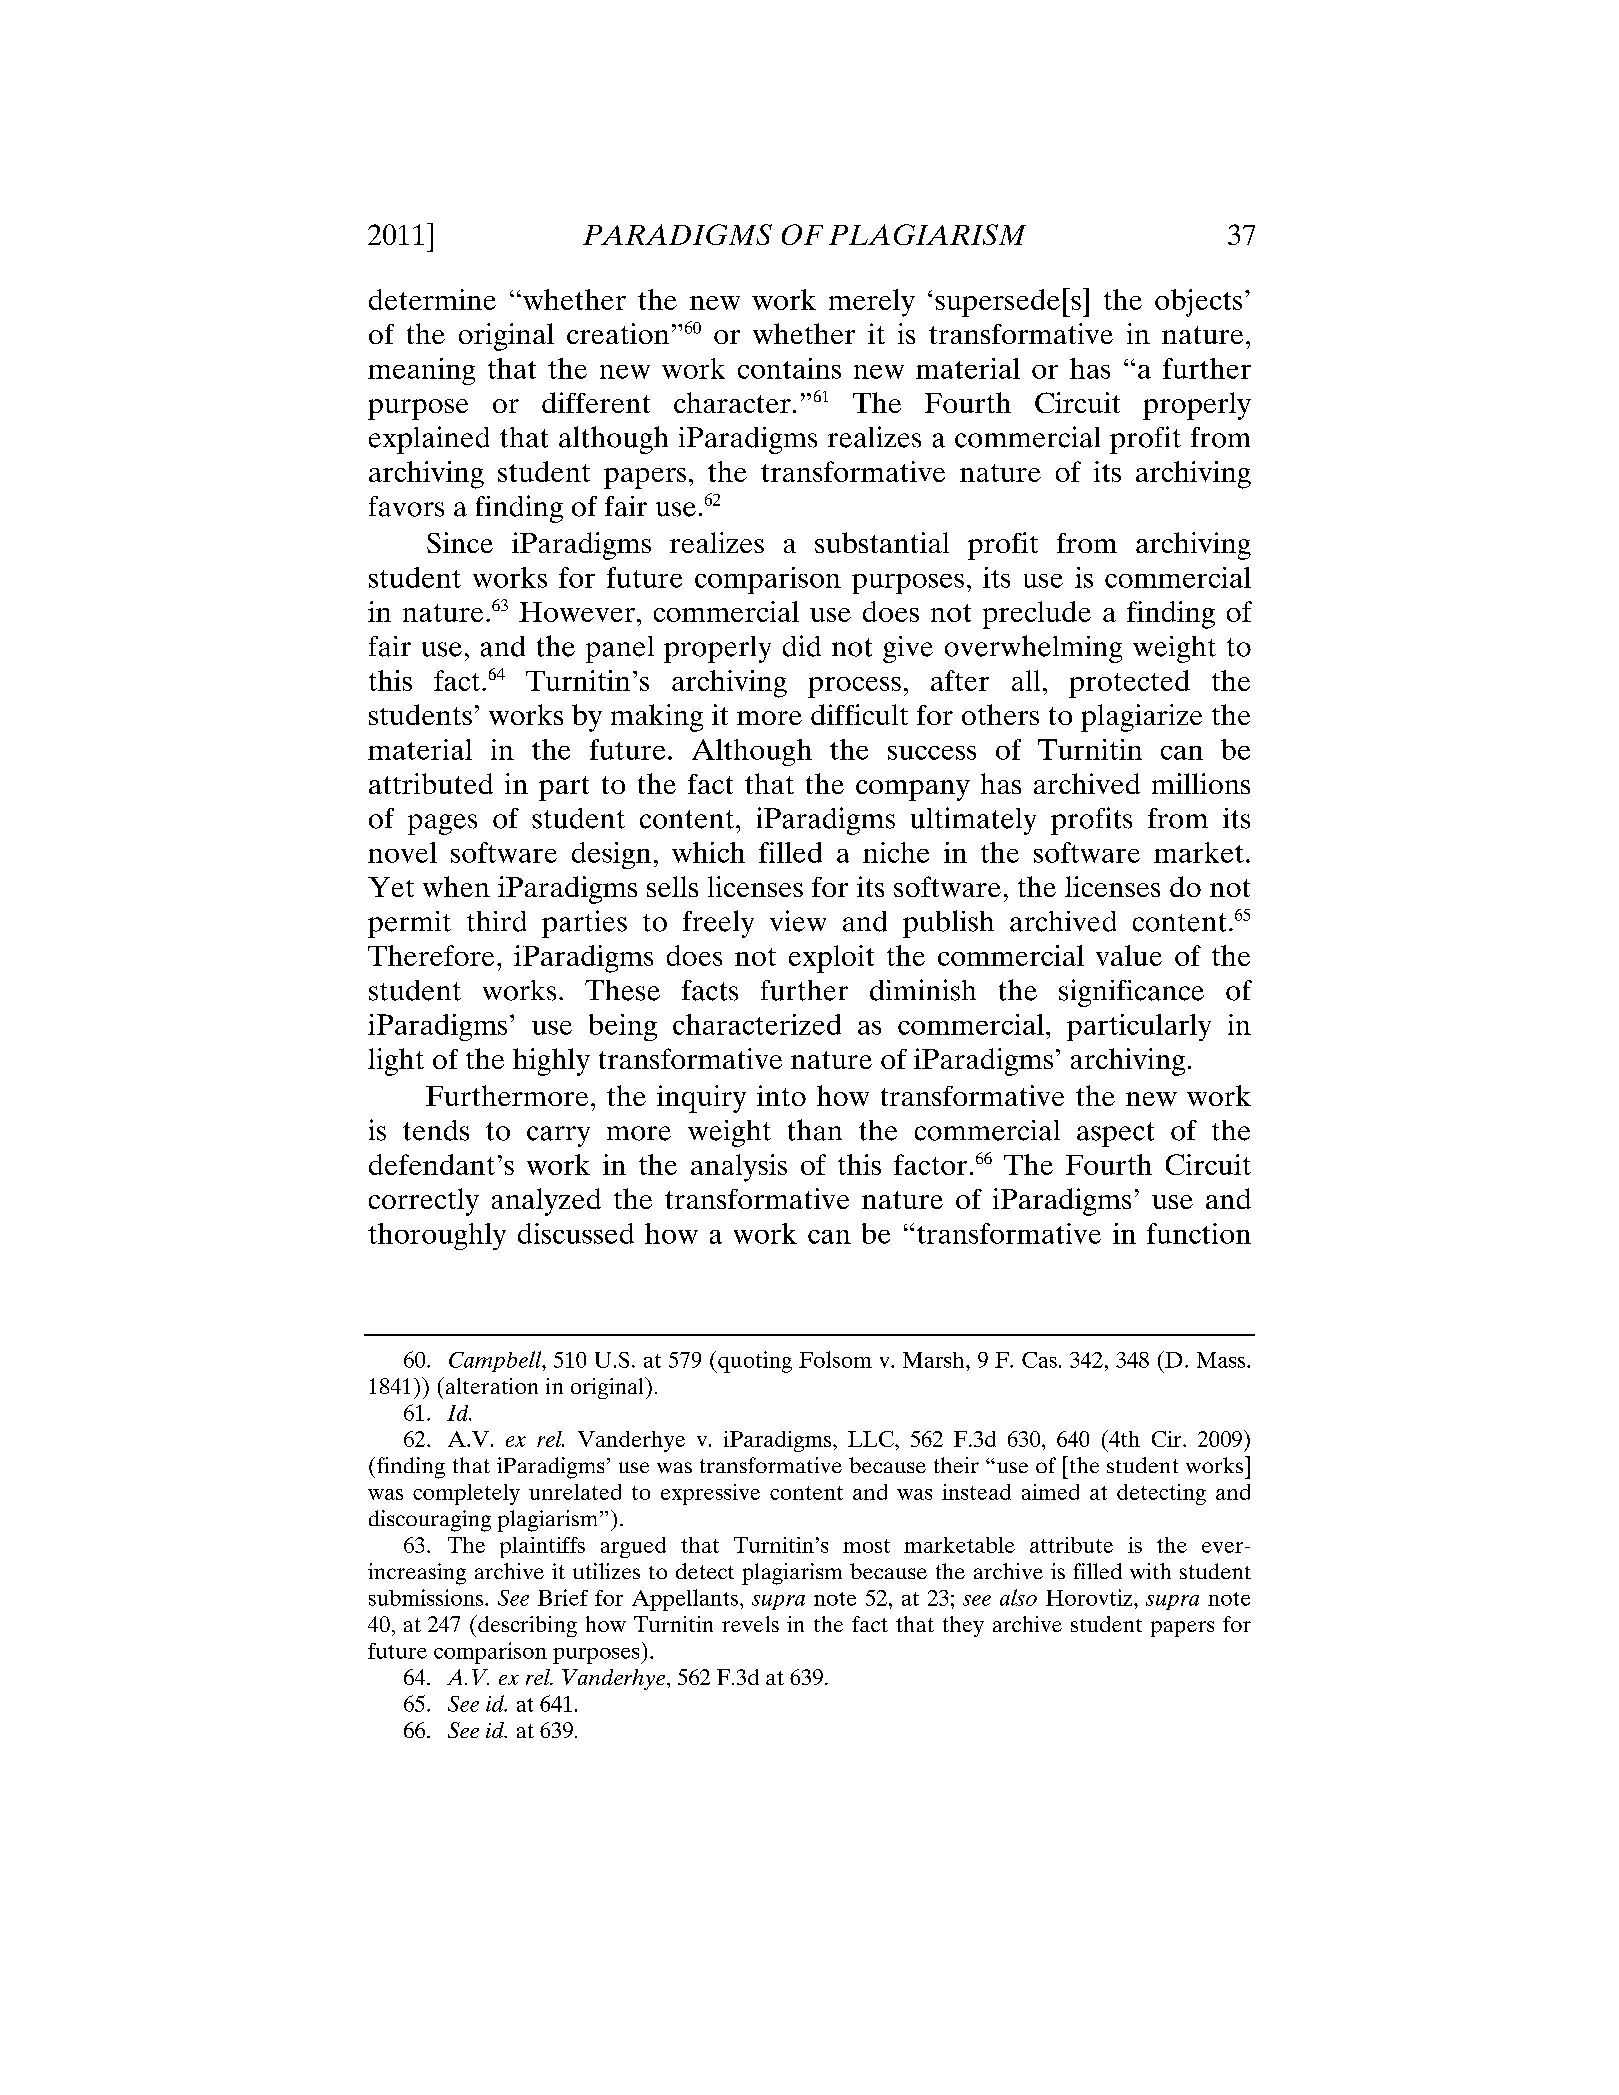 This document has height=2095, width=1619. What do you see at coordinates (1198, 303) in the document?
I see `objects` at bounding box center [1198, 303].
